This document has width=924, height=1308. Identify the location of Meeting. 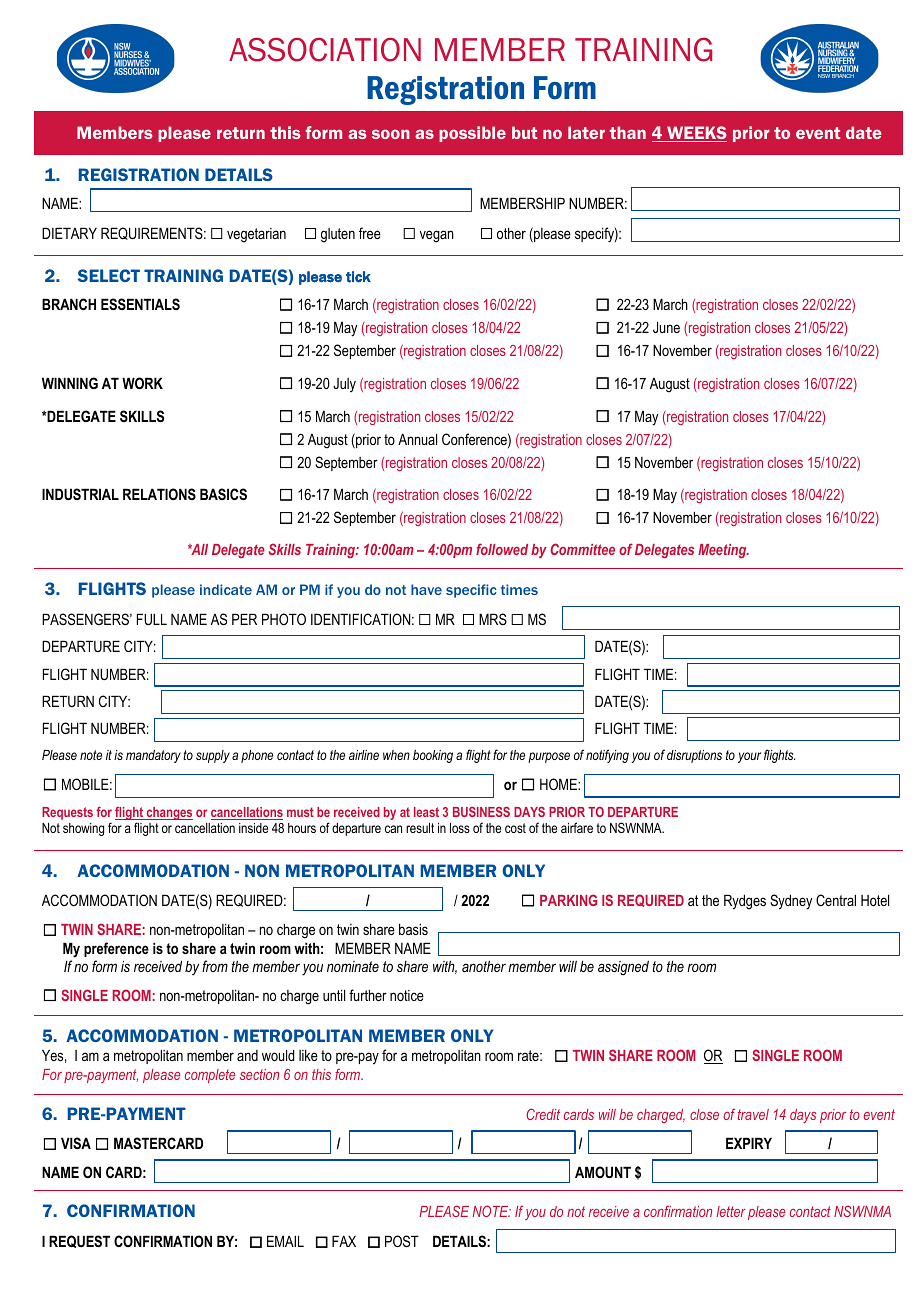
(723, 551).
